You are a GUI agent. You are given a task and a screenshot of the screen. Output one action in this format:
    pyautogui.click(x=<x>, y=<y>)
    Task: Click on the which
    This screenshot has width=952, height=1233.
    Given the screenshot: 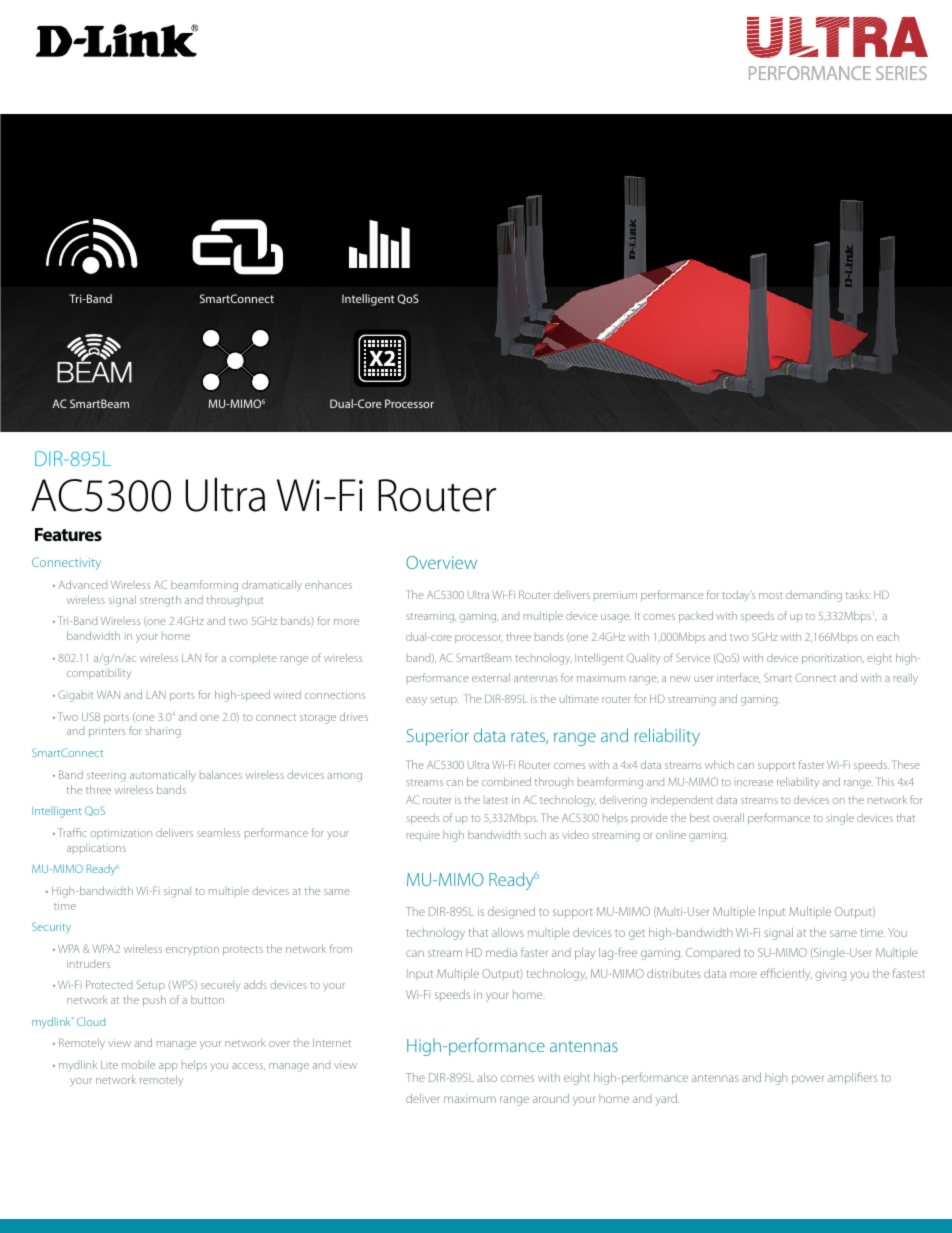 What is the action you would take?
    pyautogui.click(x=719, y=764)
